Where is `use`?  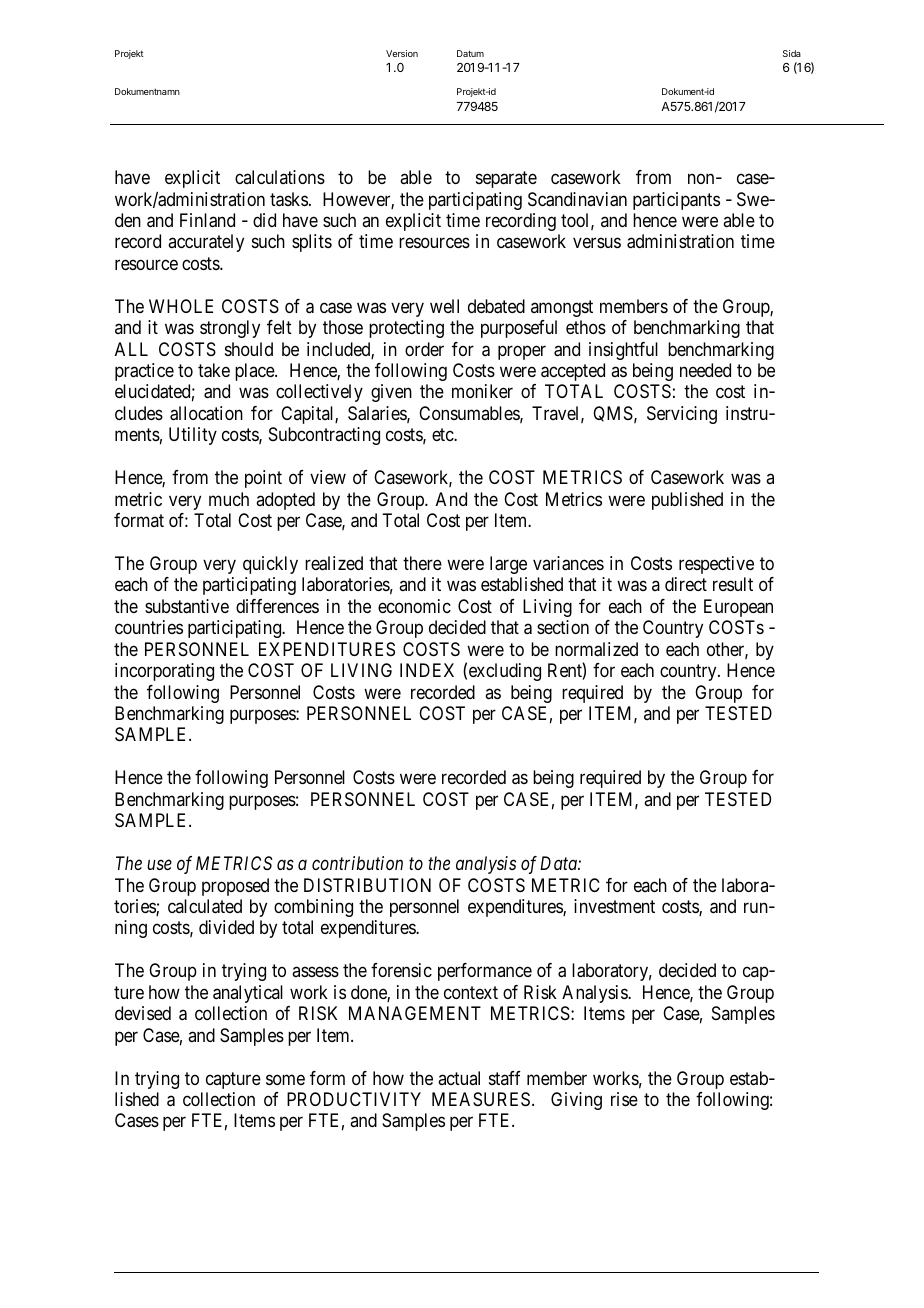
use is located at coordinates (159, 865).
